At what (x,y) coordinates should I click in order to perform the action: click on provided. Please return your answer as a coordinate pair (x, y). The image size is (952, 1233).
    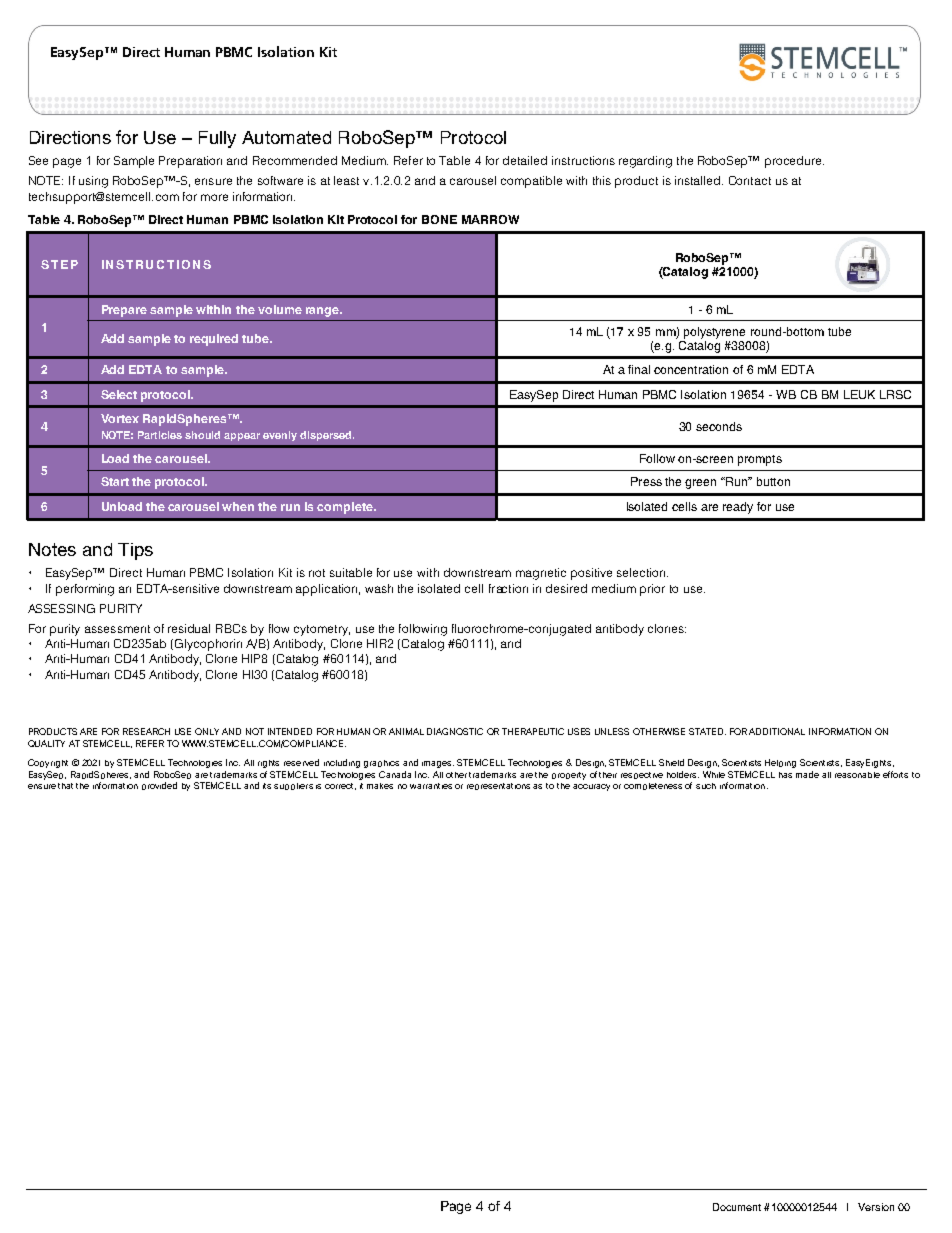
    Looking at the image, I should click on (159, 786).
